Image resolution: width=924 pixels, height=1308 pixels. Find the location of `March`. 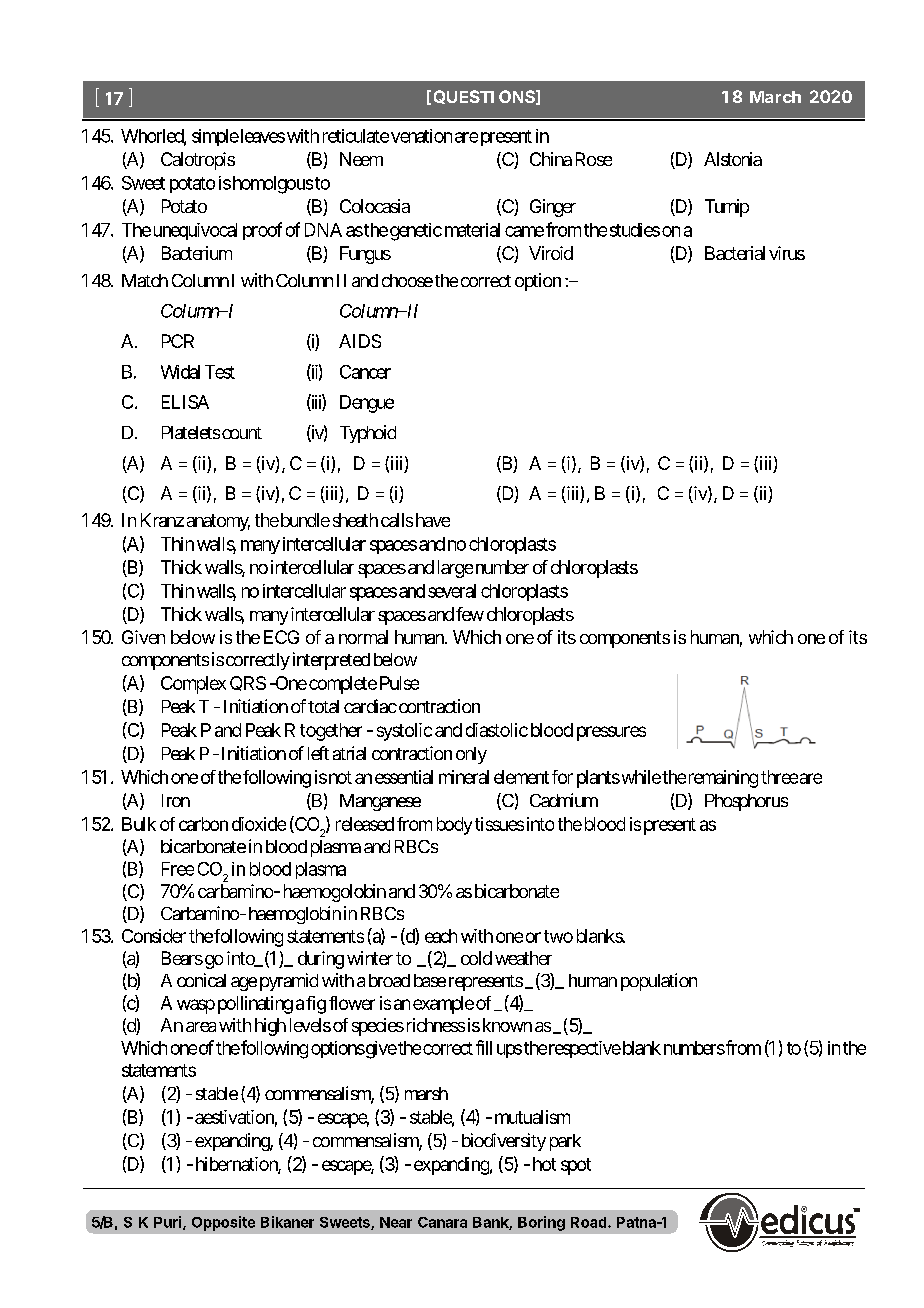

March is located at coordinates (775, 97).
